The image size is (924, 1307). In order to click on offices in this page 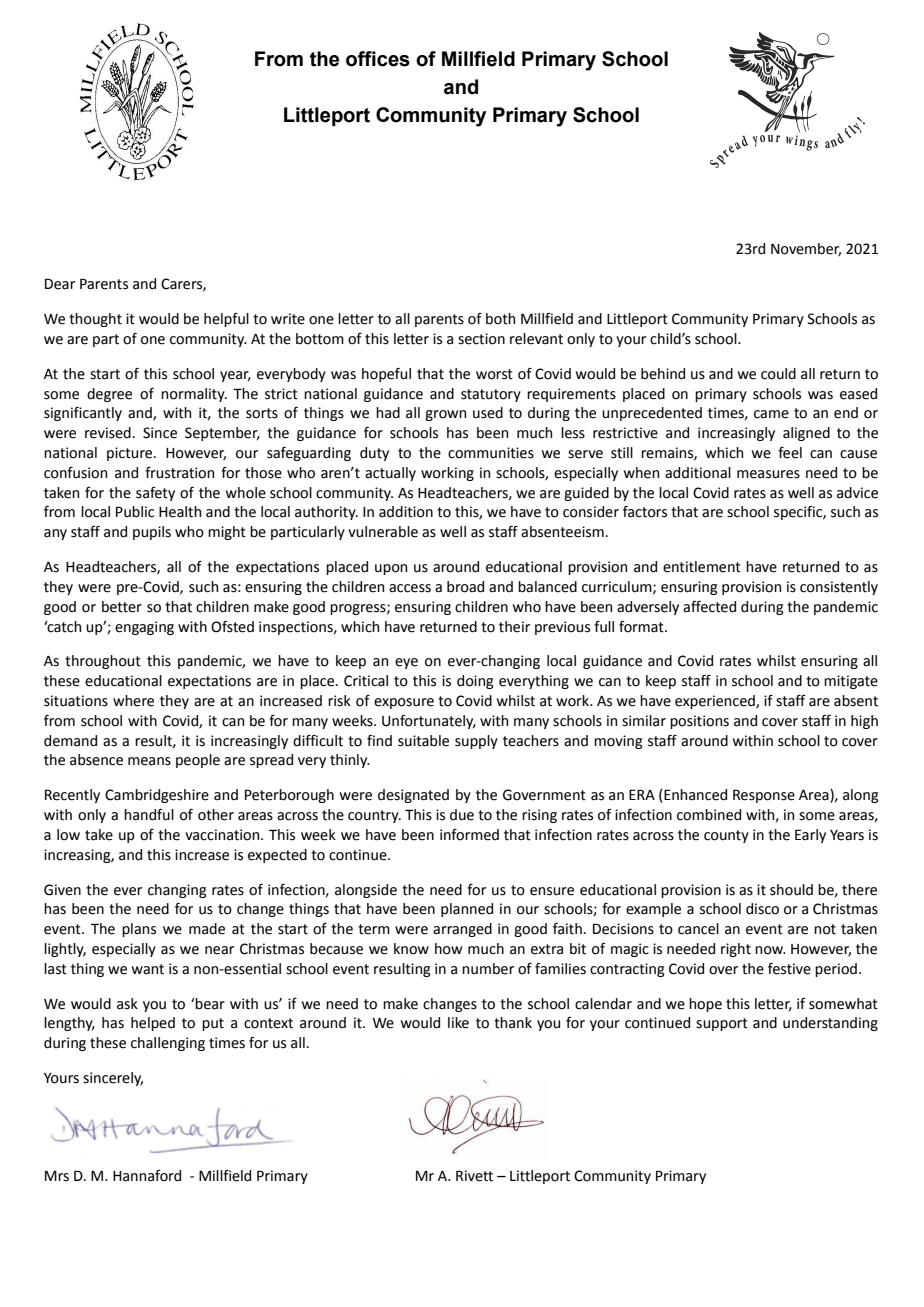, I will do `click(378, 59)`.
